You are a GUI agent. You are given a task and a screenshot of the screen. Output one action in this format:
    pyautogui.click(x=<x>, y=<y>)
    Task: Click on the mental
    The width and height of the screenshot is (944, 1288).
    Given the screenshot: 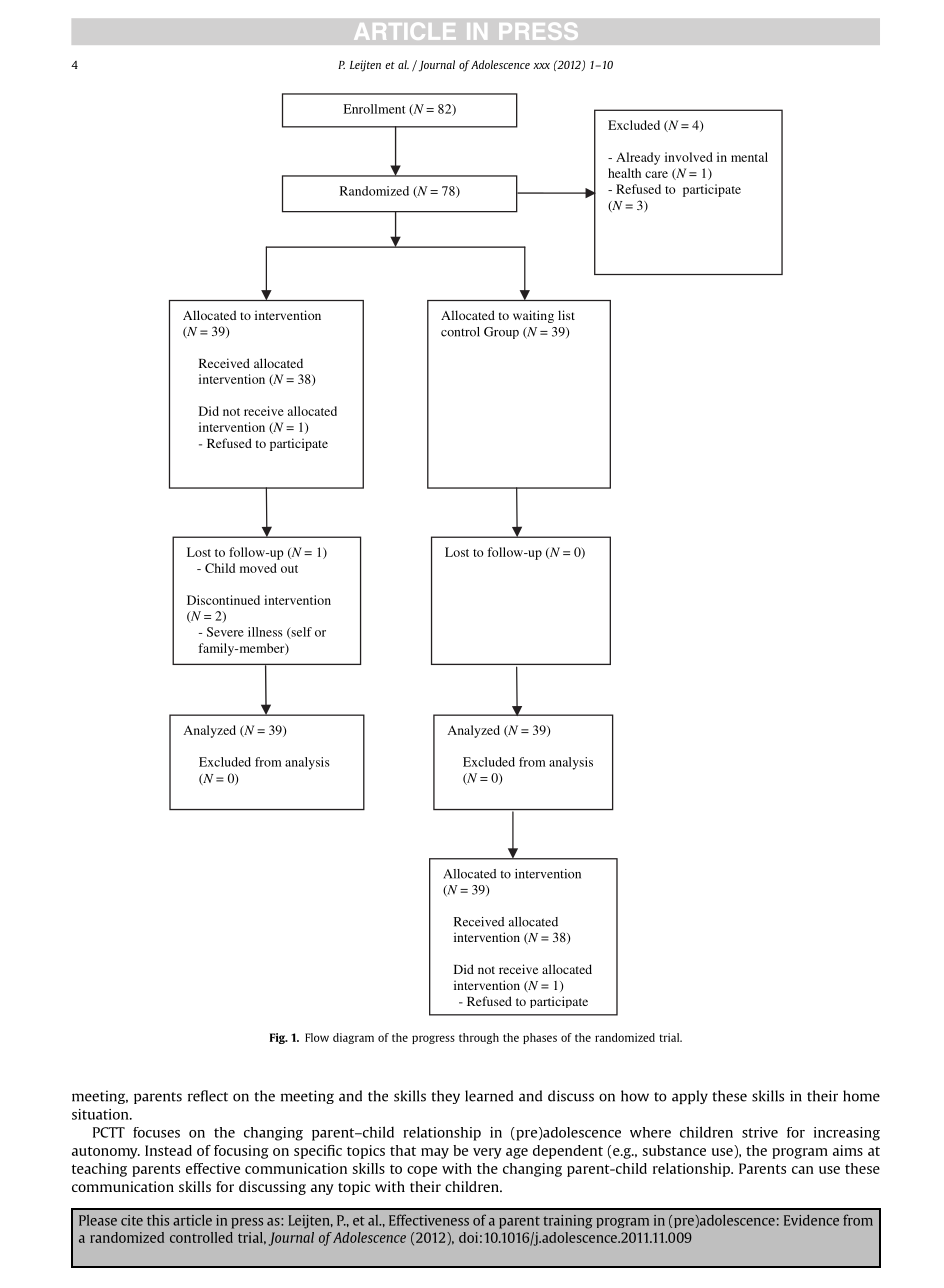 What is the action you would take?
    pyautogui.click(x=749, y=157)
